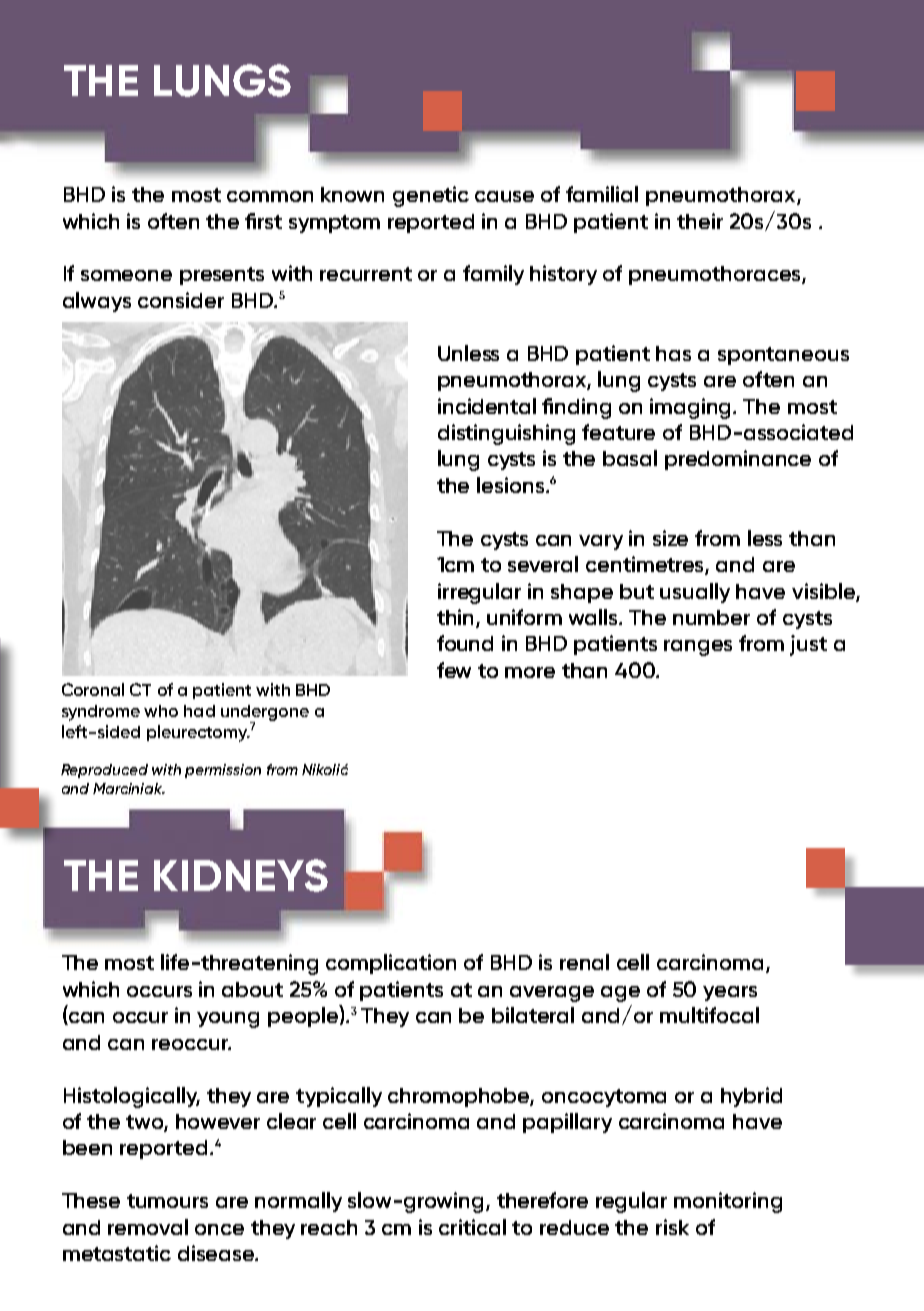 The width and height of the page is (924, 1311). What do you see at coordinates (454, 670) in the page?
I see `few` at bounding box center [454, 670].
